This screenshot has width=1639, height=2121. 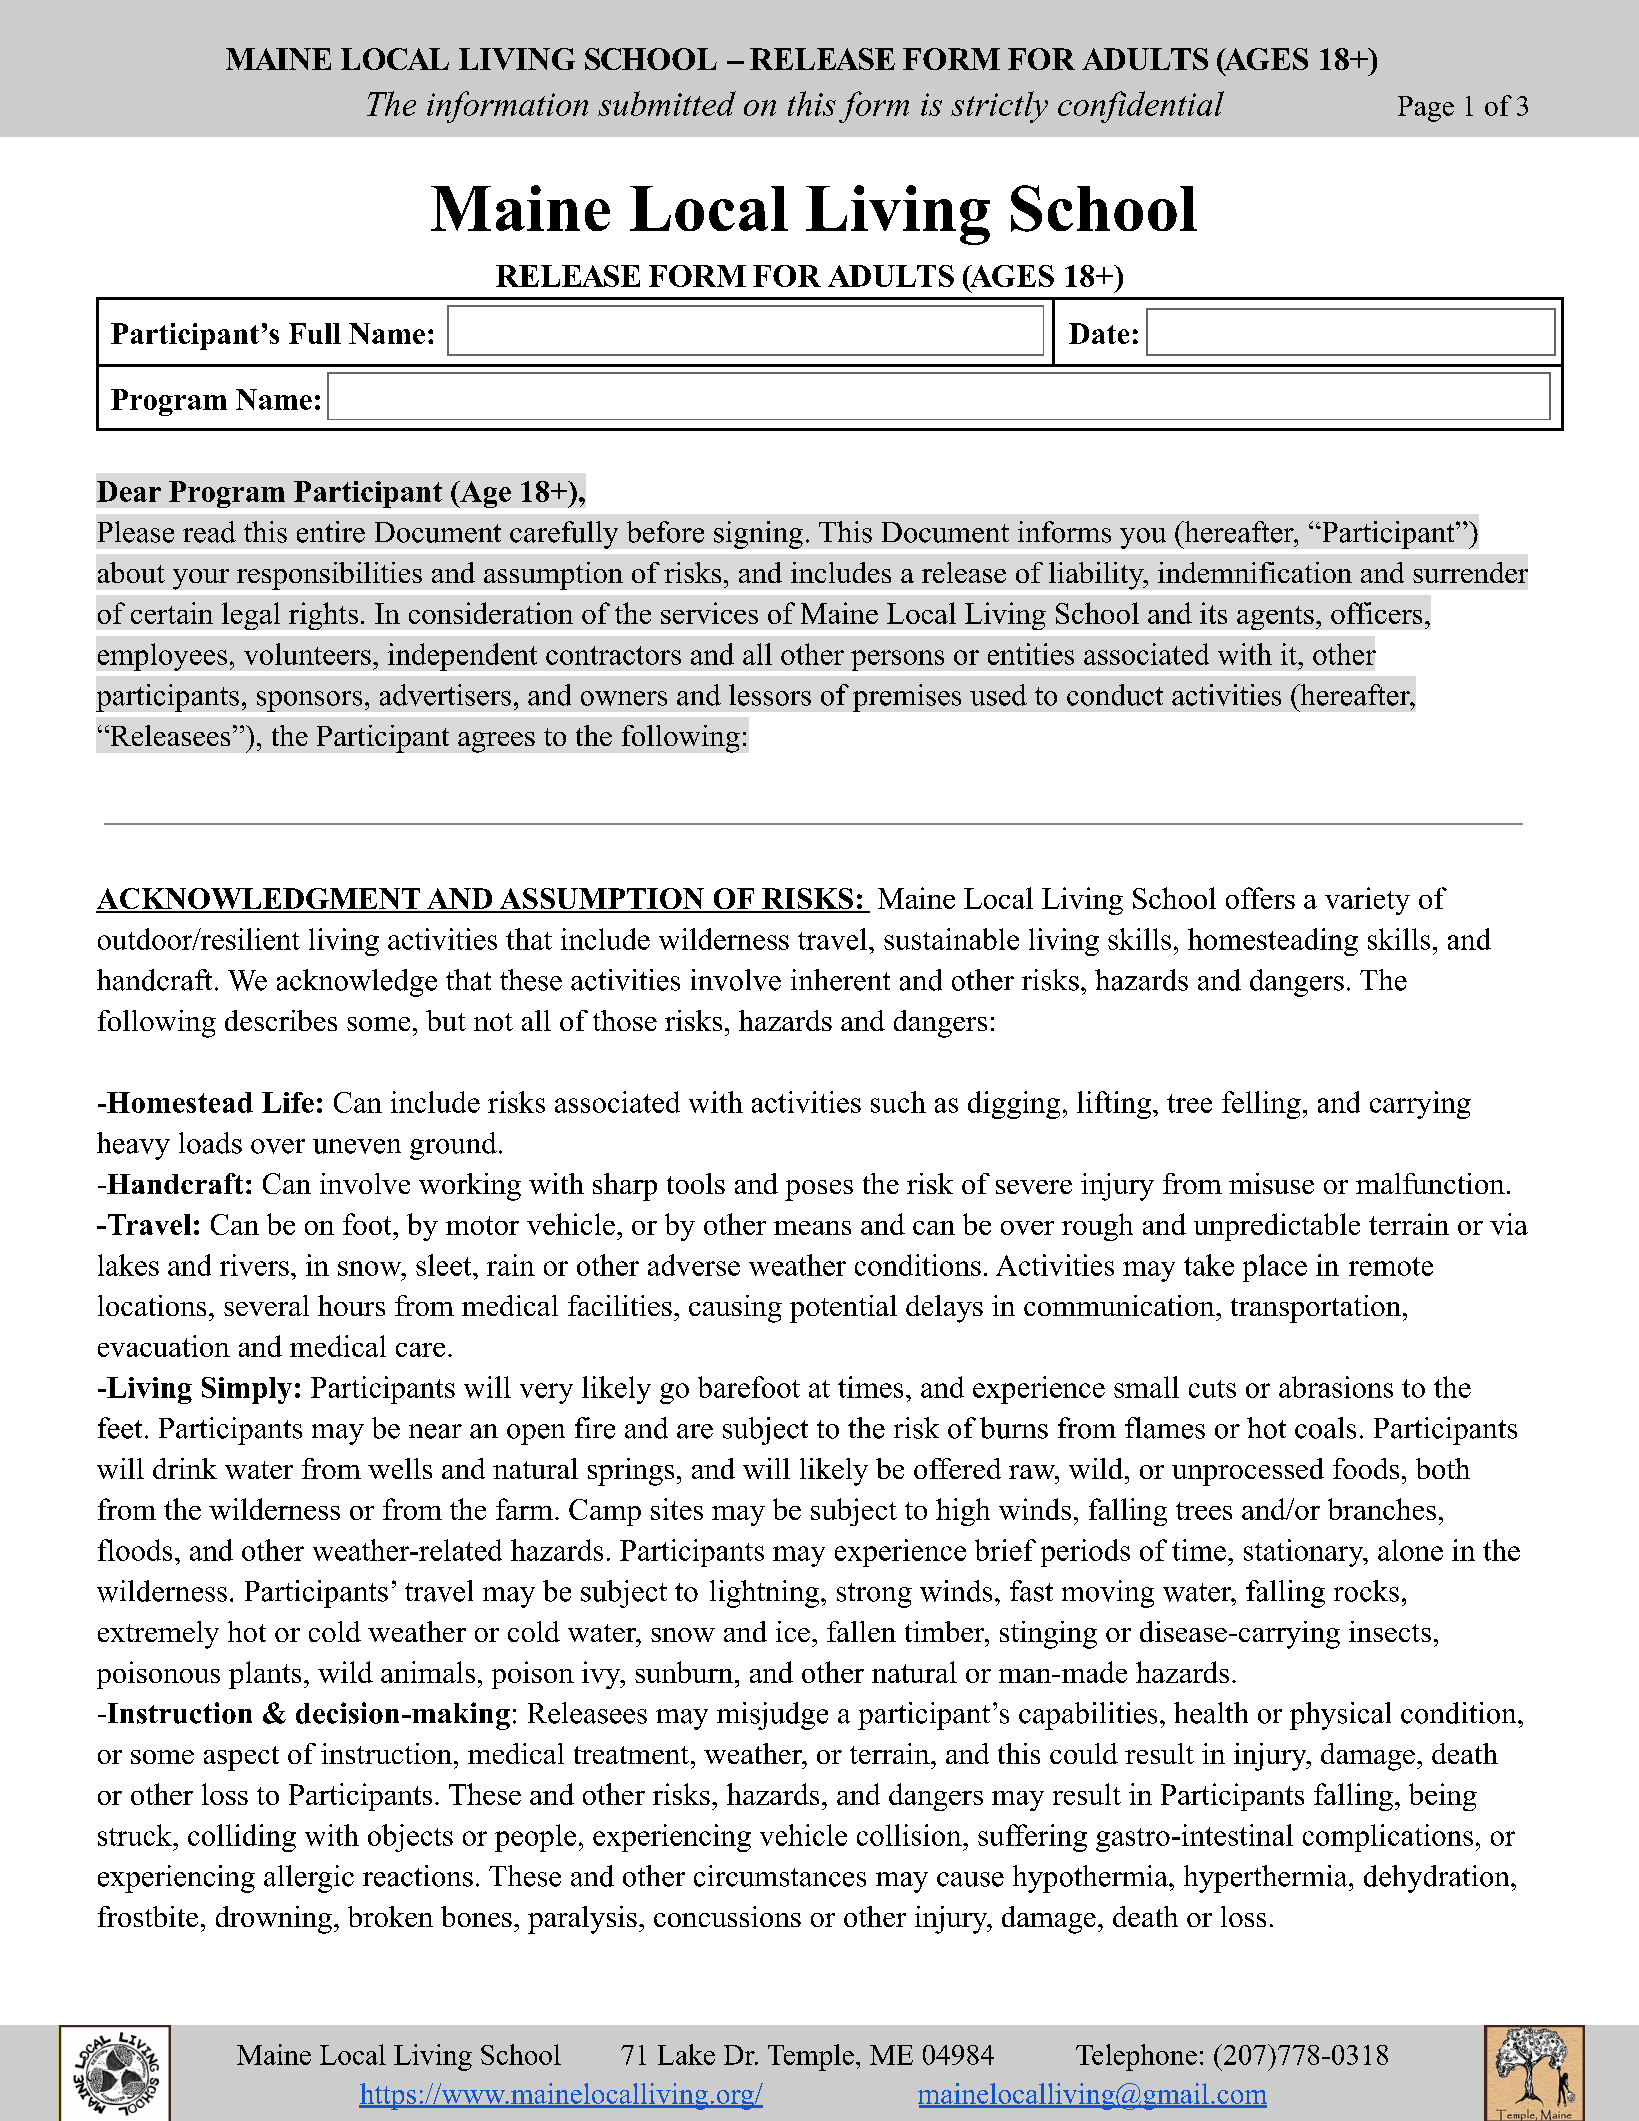 I want to click on Life, so click(x=288, y=1102).
